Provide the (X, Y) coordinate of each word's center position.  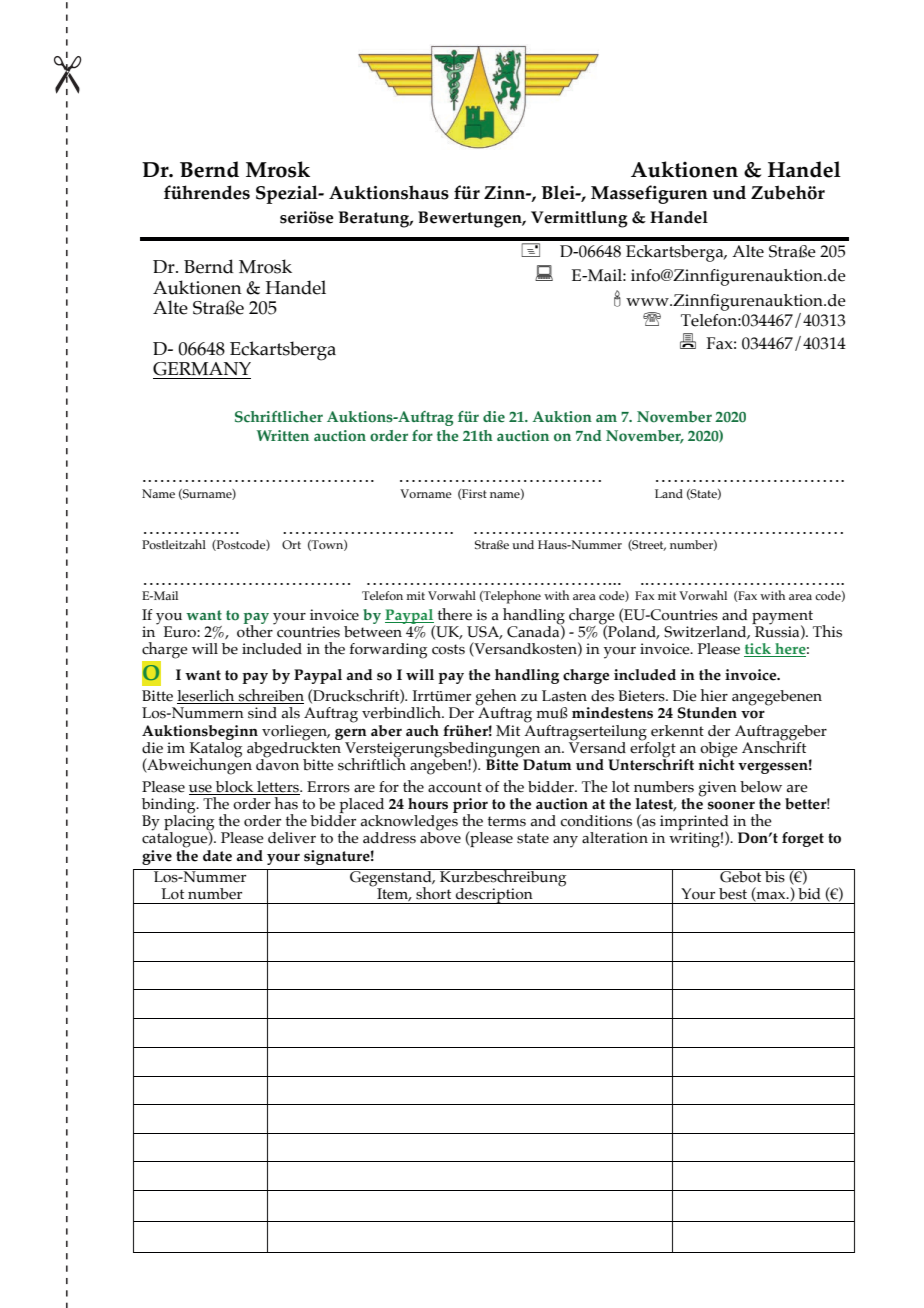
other (256, 630)
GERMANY (202, 369)
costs (448, 649)
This (827, 631)
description (494, 896)
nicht (717, 763)
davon (277, 763)
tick (758, 650)
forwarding (388, 651)
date (217, 856)
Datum (547, 764)
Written (283, 436)
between (374, 630)
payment (782, 618)
